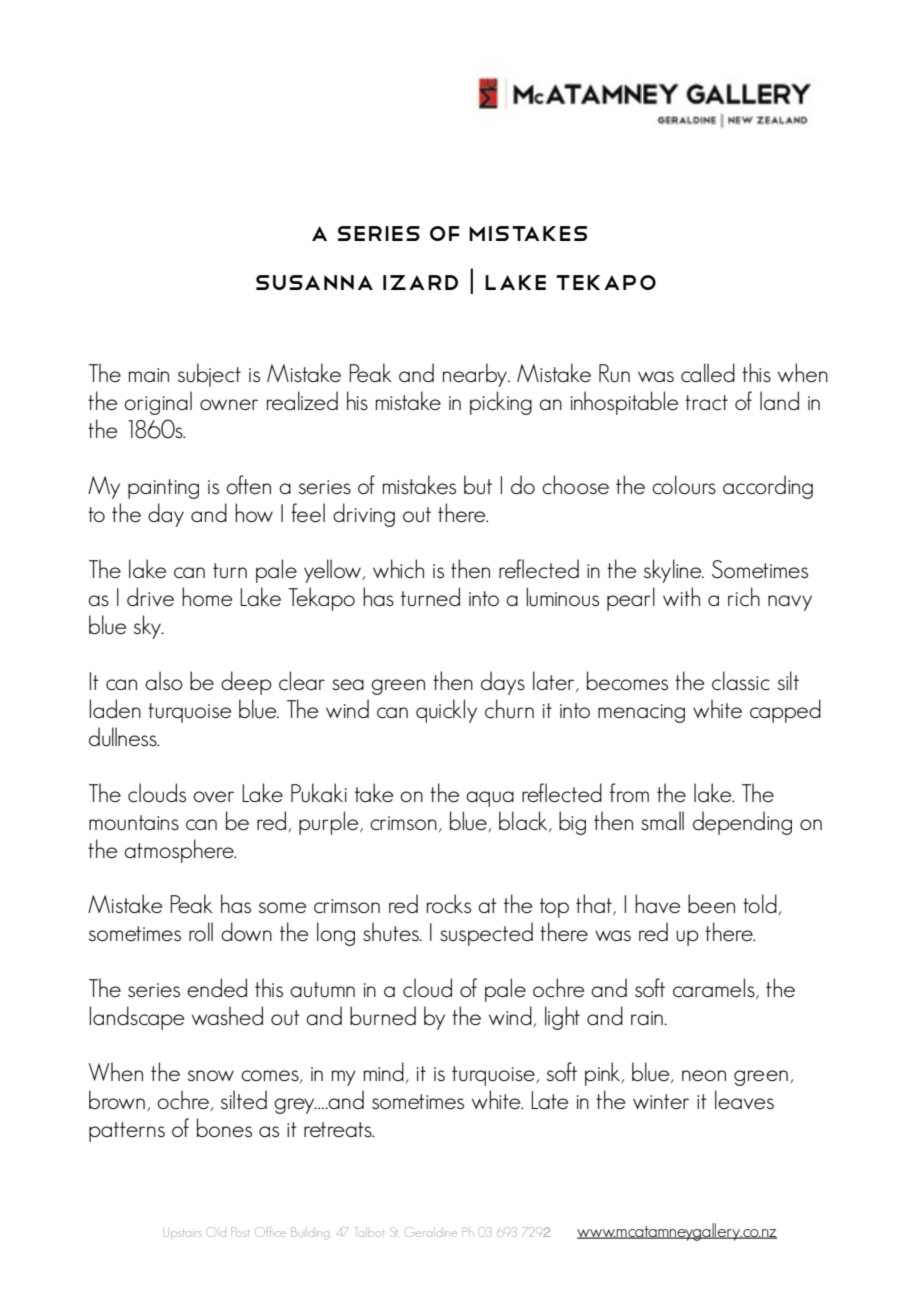 The image size is (924, 1308). Describe the element at coordinates (708, 373) in the image. I see `called` at that location.
